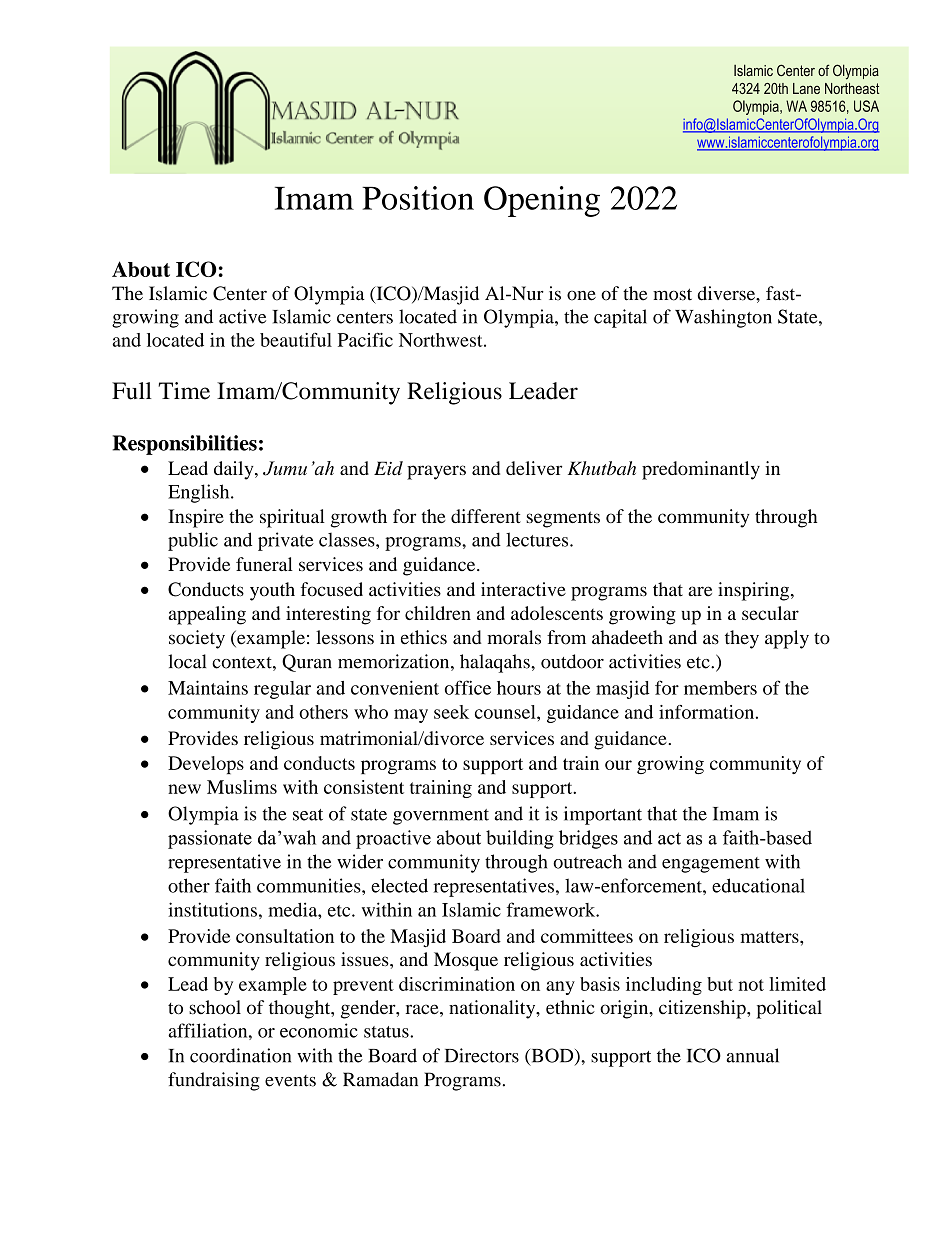 The width and height of the document is (952, 1233). What do you see at coordinates (711, 865) in the document?
I see `engagement` at bounding box center [711, 865].
